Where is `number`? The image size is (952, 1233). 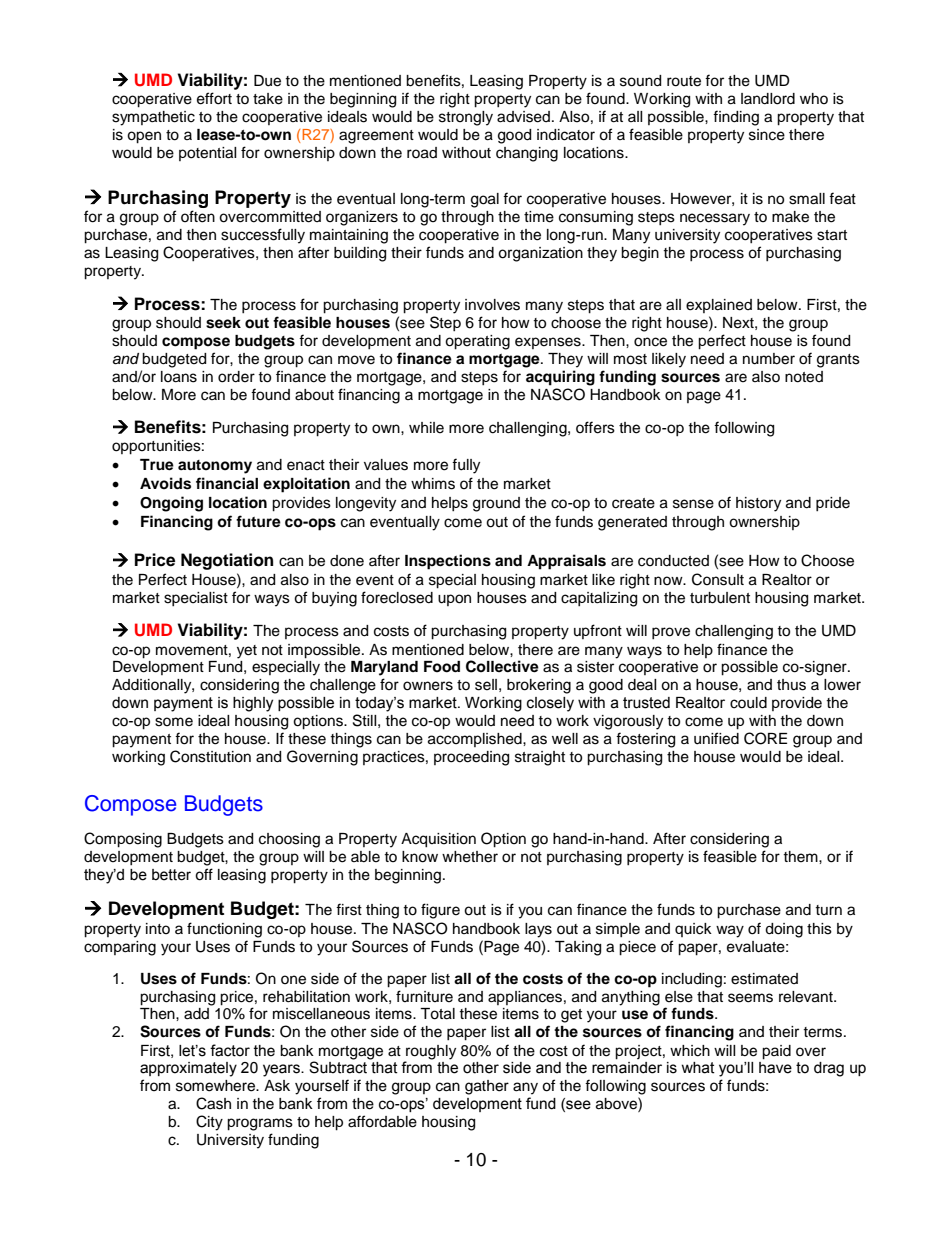
number is located at coordinates (769, 359).
